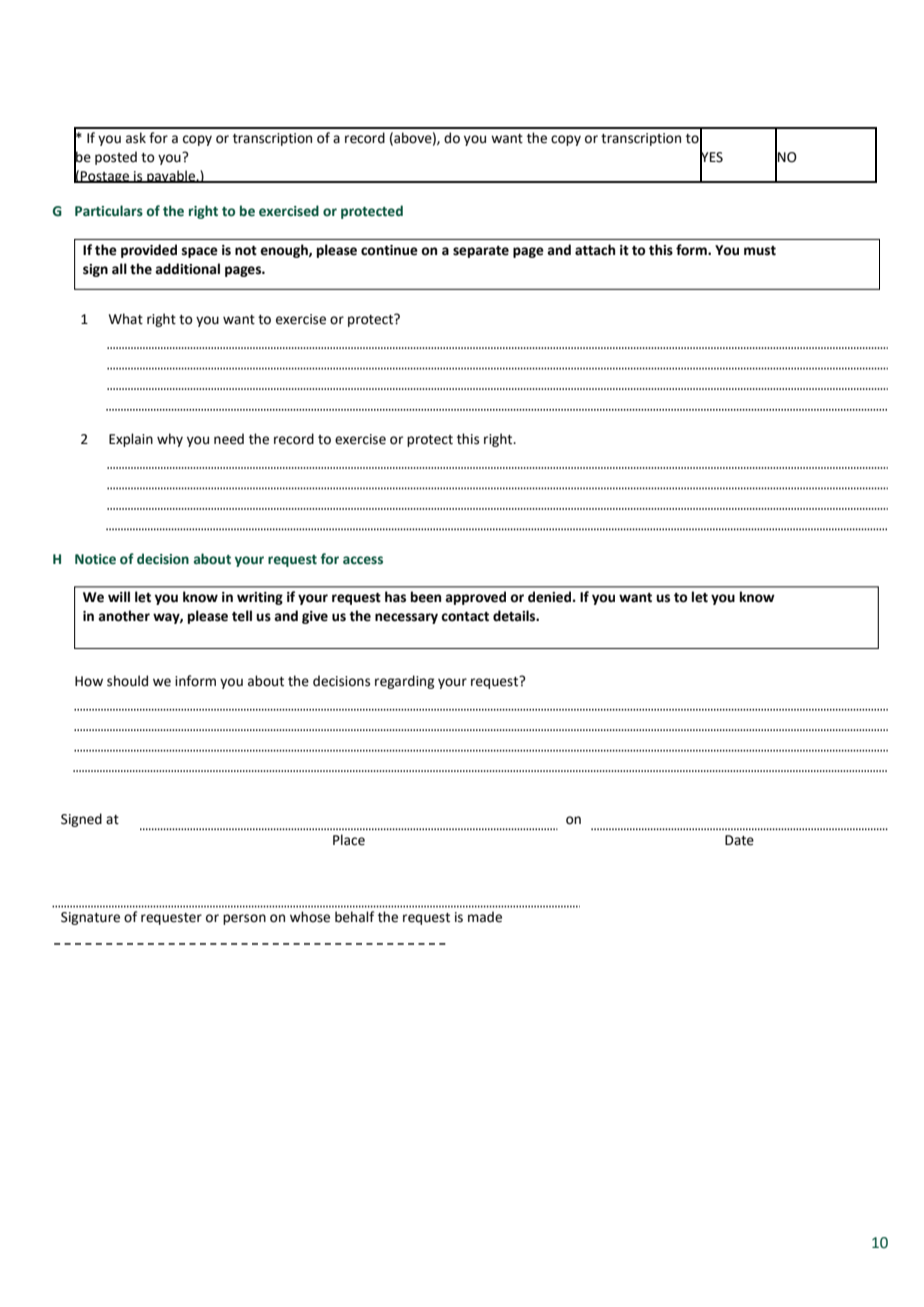 The image size is (924, 1307). I want to click on access, so click(363, 560).
